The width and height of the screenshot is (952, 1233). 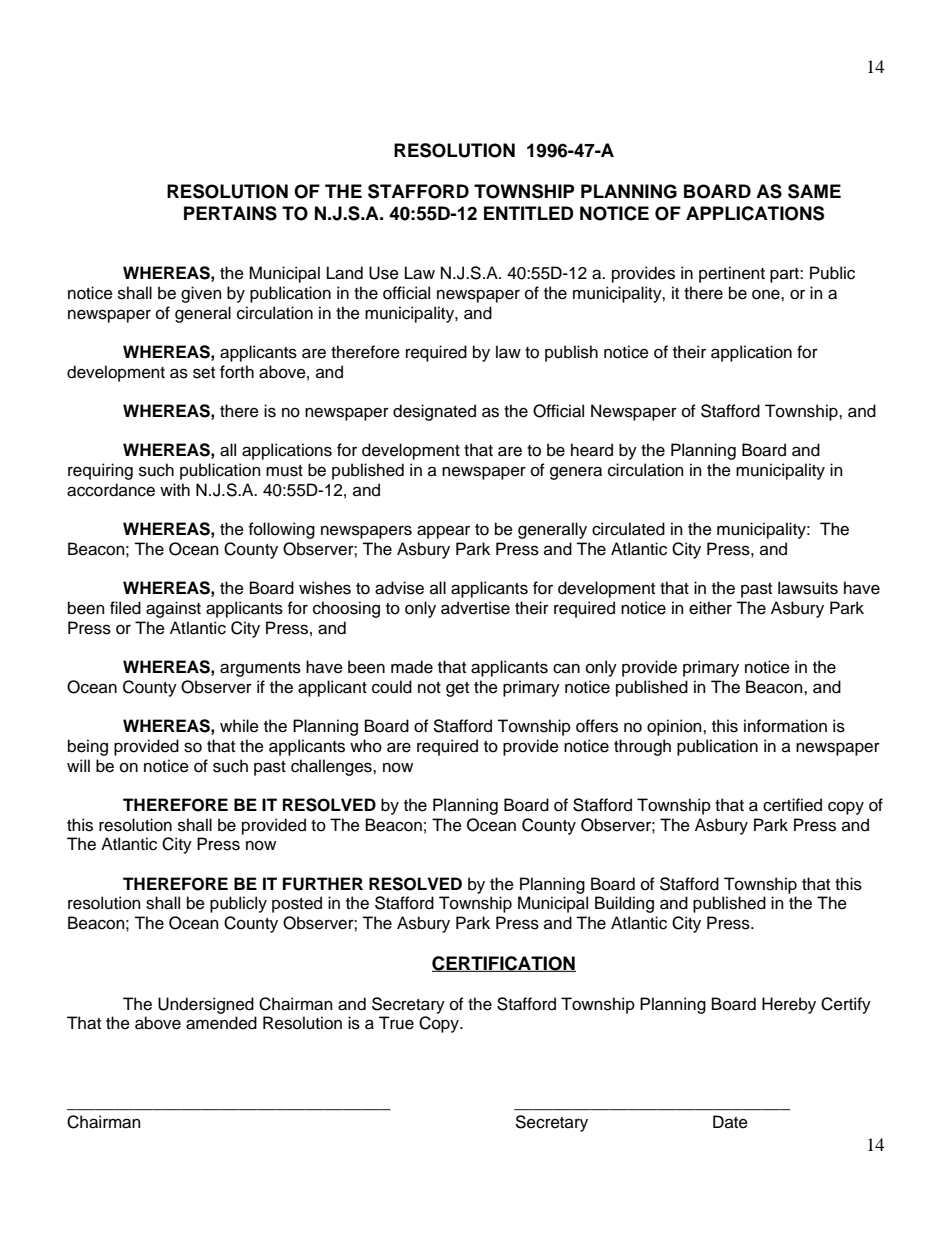 I want to click on SAME, so click(x=814, y=191).
